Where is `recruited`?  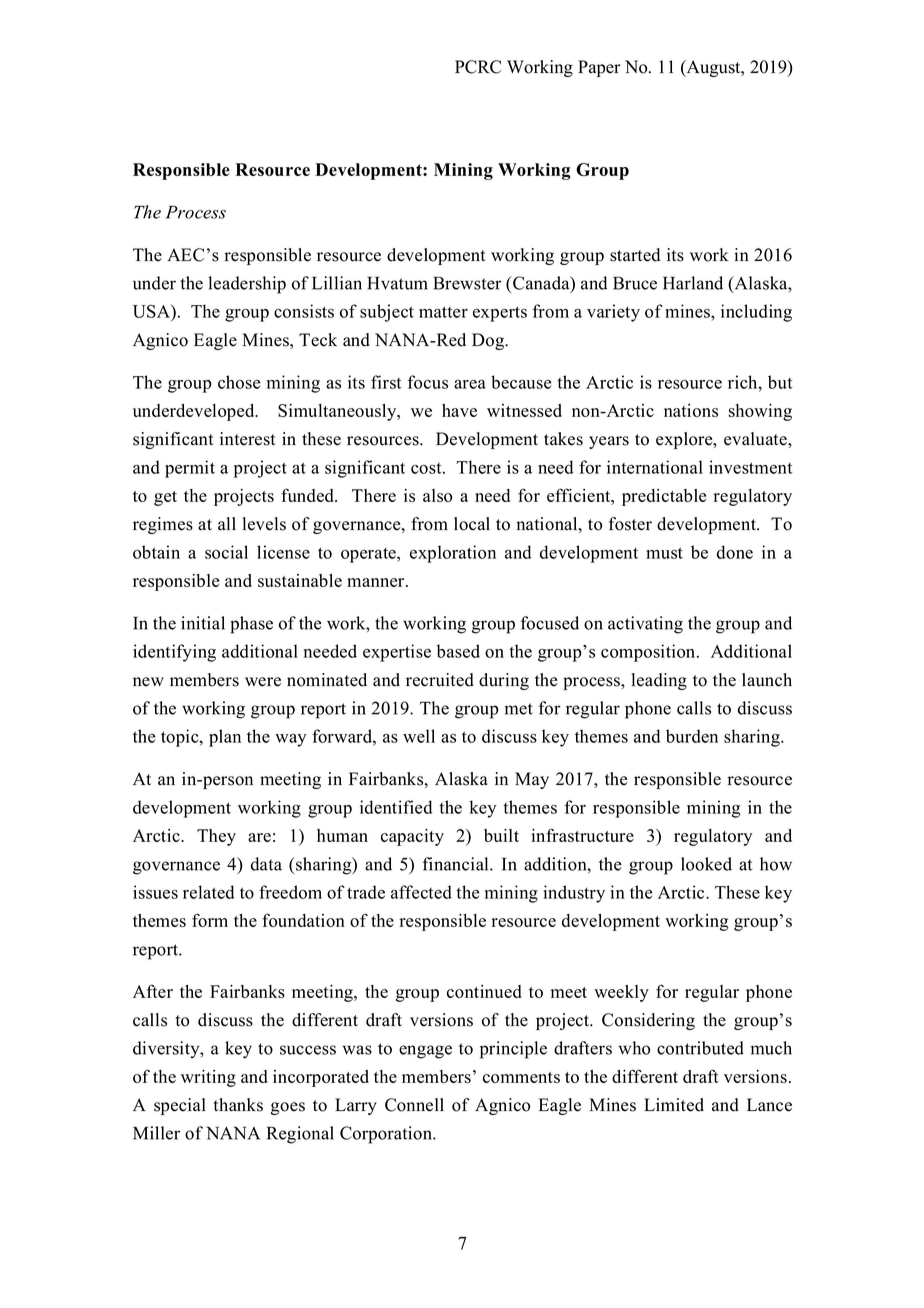
recruited is located at coordinates (440, 680).
